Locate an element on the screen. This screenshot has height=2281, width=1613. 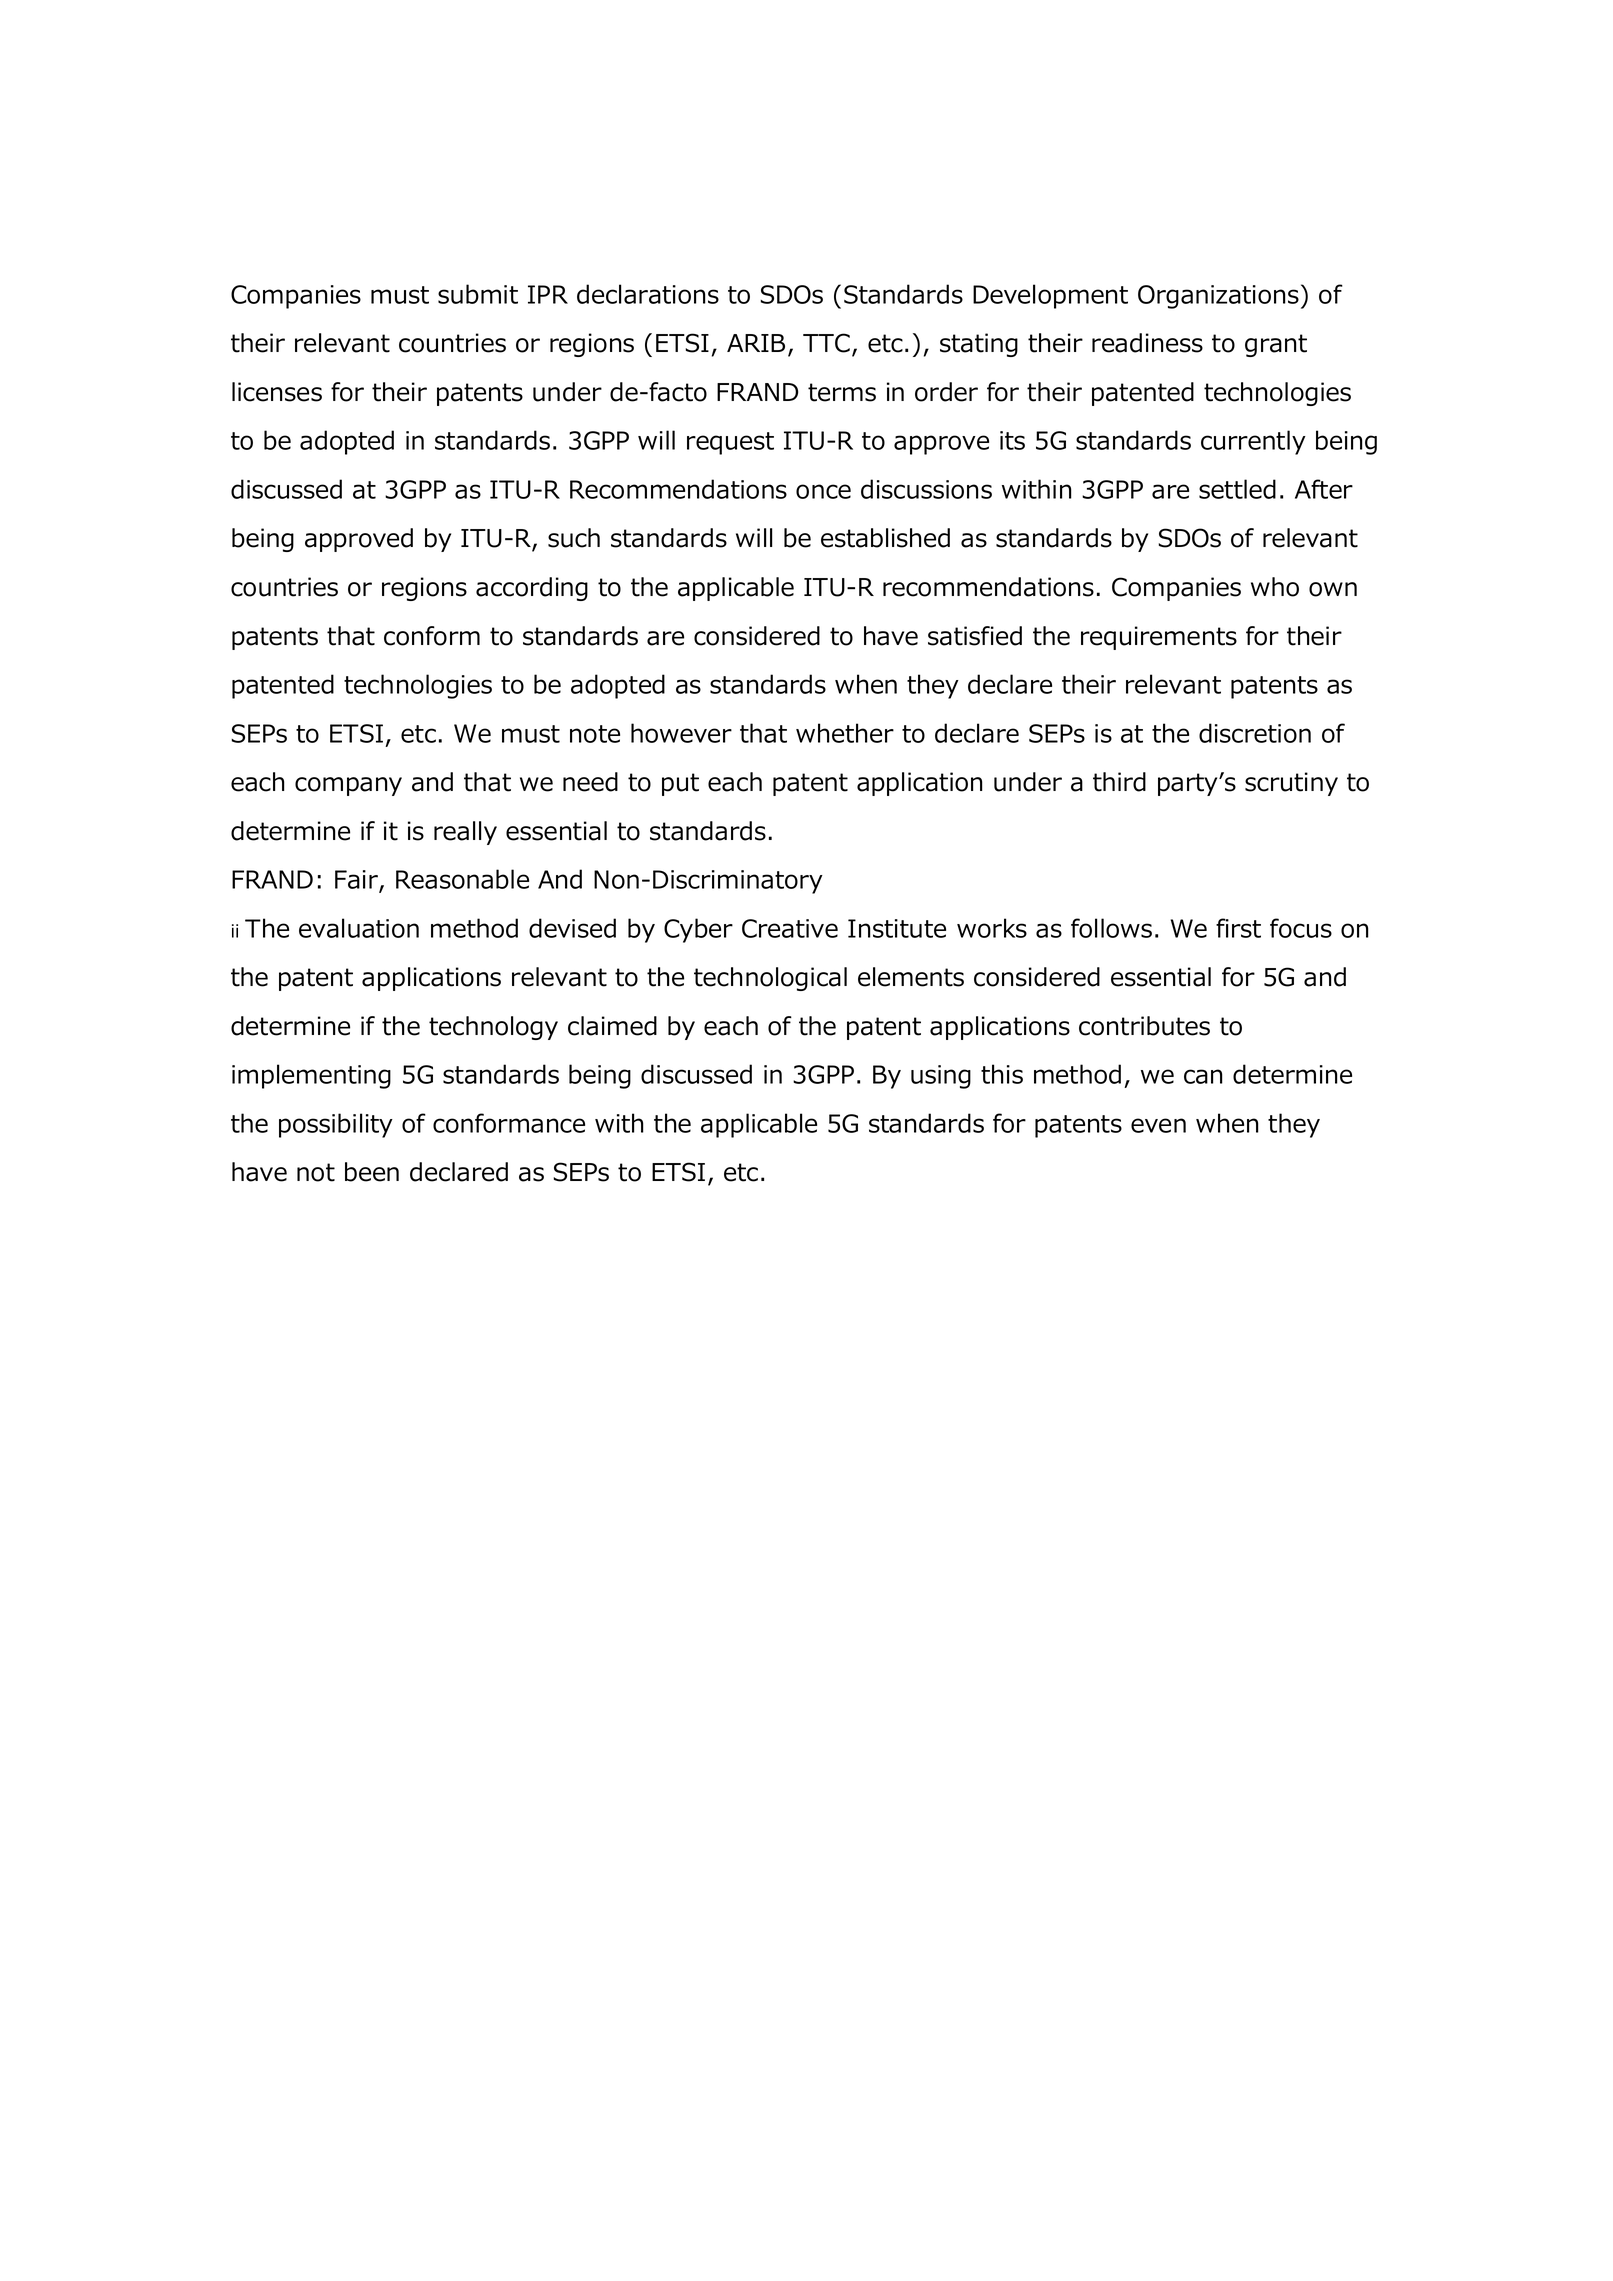
submit is located at coordinates (478, 294).
